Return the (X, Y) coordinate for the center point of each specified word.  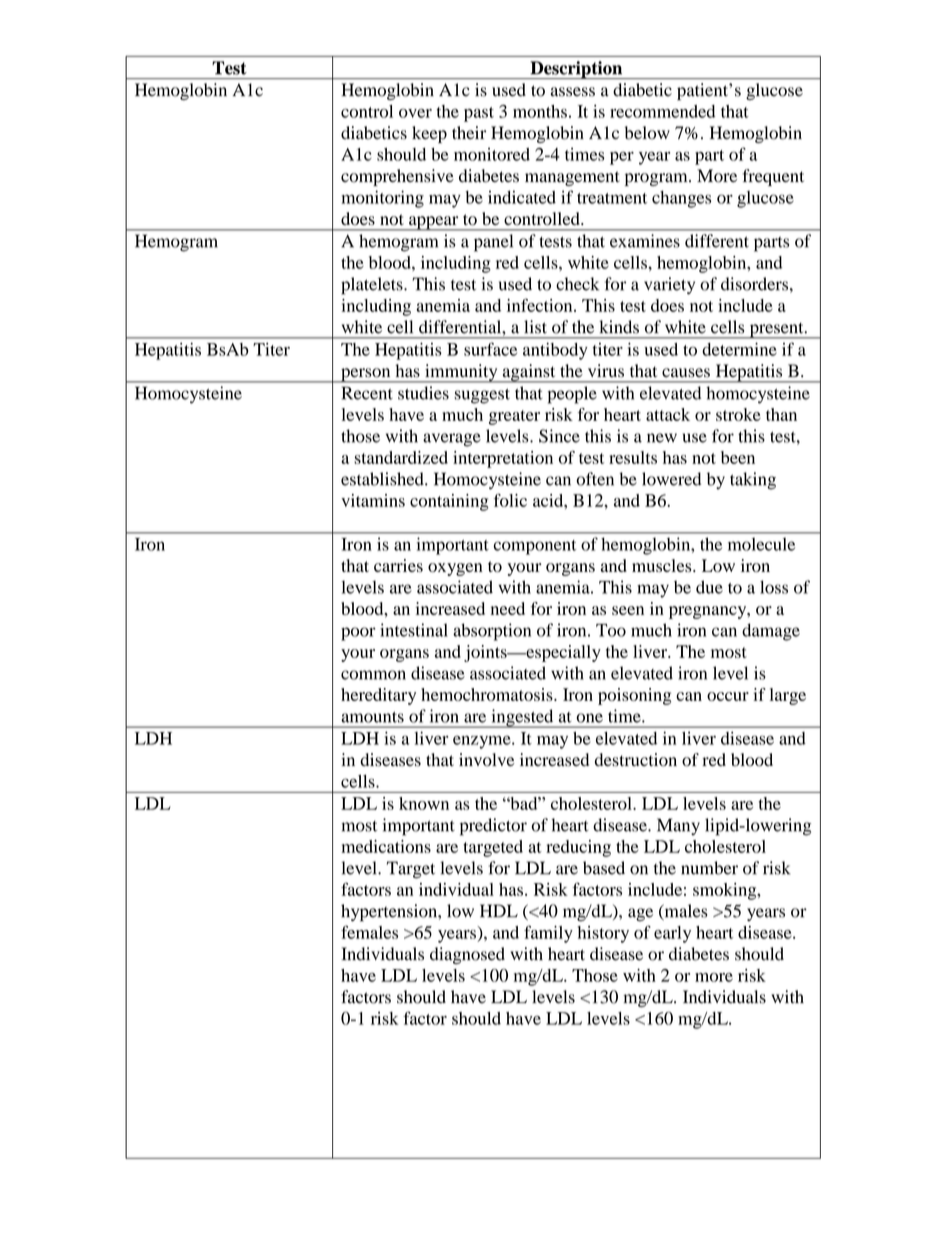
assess (573, 92)
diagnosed (467, 955)
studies (423, 393)
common (373, 675)
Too (611, 630)
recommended (662, 111)
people (572, 395)
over (415, 113)
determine (739, 349)
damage (771, 632)
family (548, 934)
